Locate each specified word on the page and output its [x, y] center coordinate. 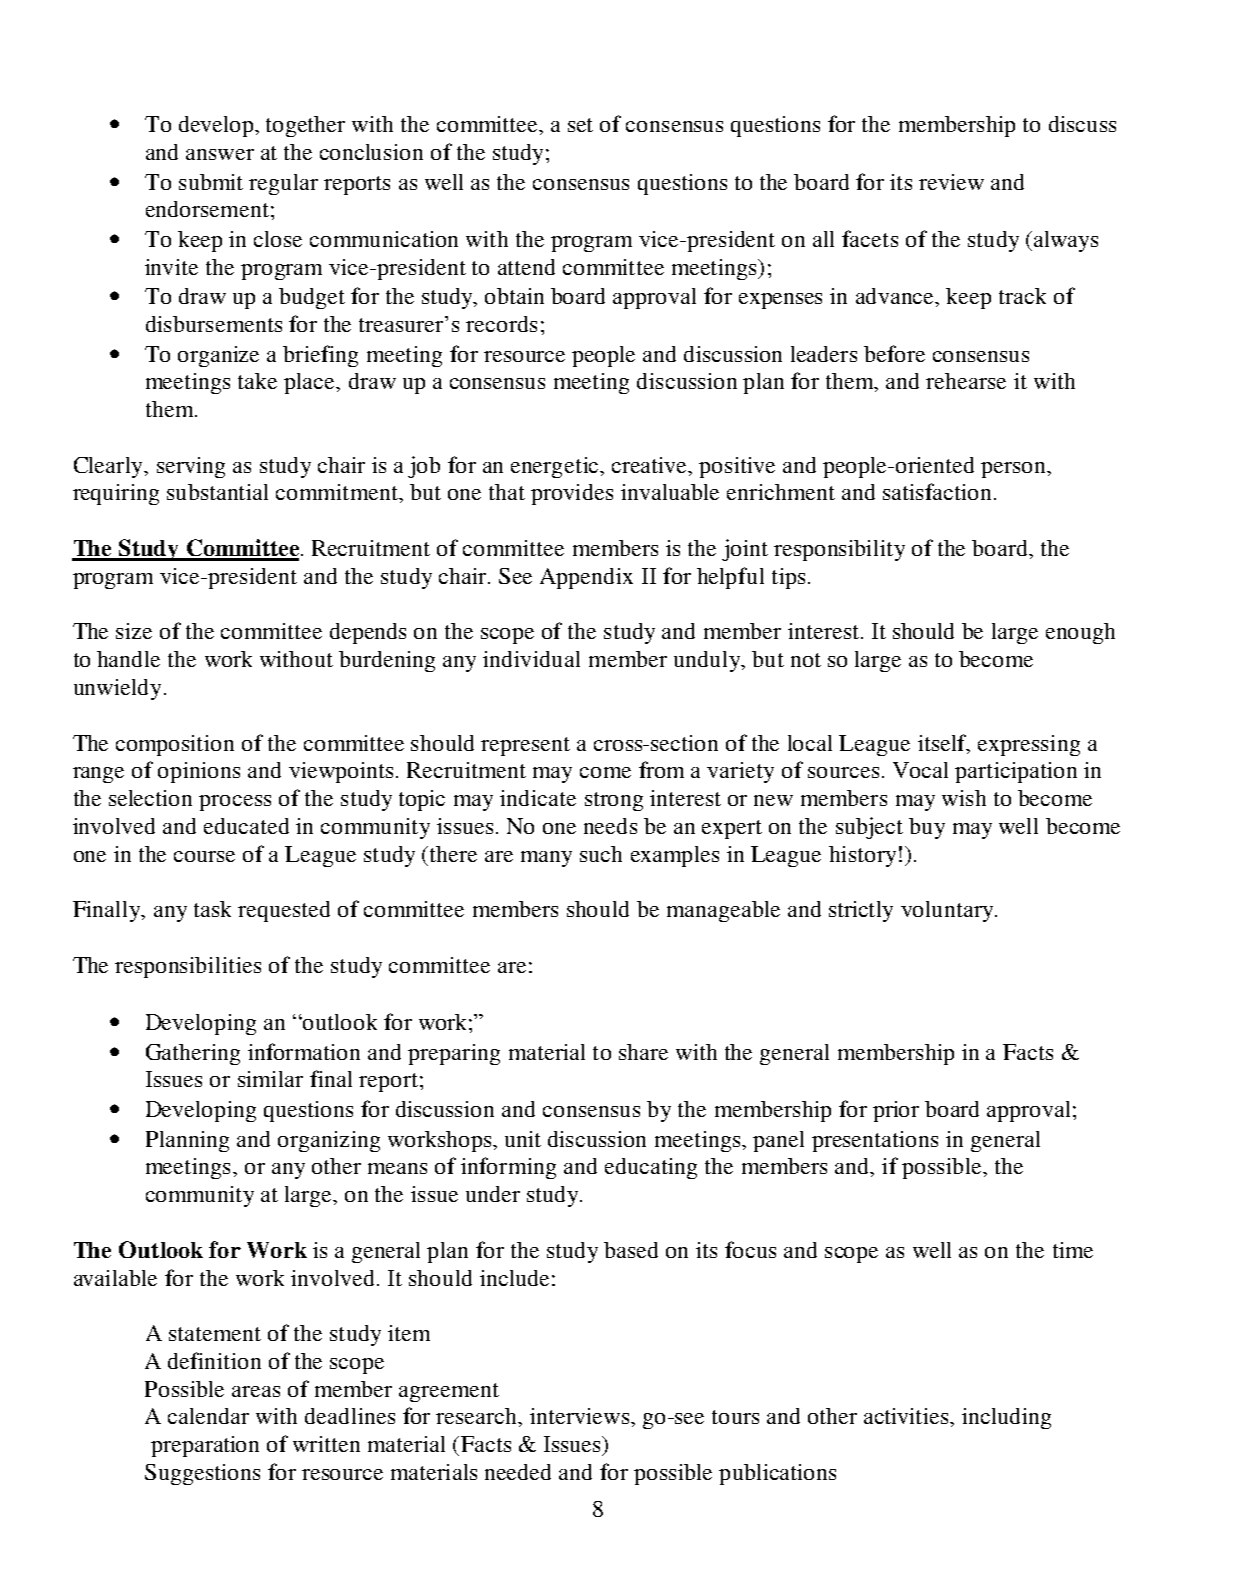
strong [614, 801]
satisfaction [939, 491]
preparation [205, 1446]
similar [270, 1079]
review [951, 182]
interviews [581, 1416]
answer [220, 154]
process [235, 803]
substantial [217, 492]
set [580, 125]
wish [964, 798]
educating [651, 1168]
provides [572, 494]
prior [896, 1111]
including [1006, 1418]
